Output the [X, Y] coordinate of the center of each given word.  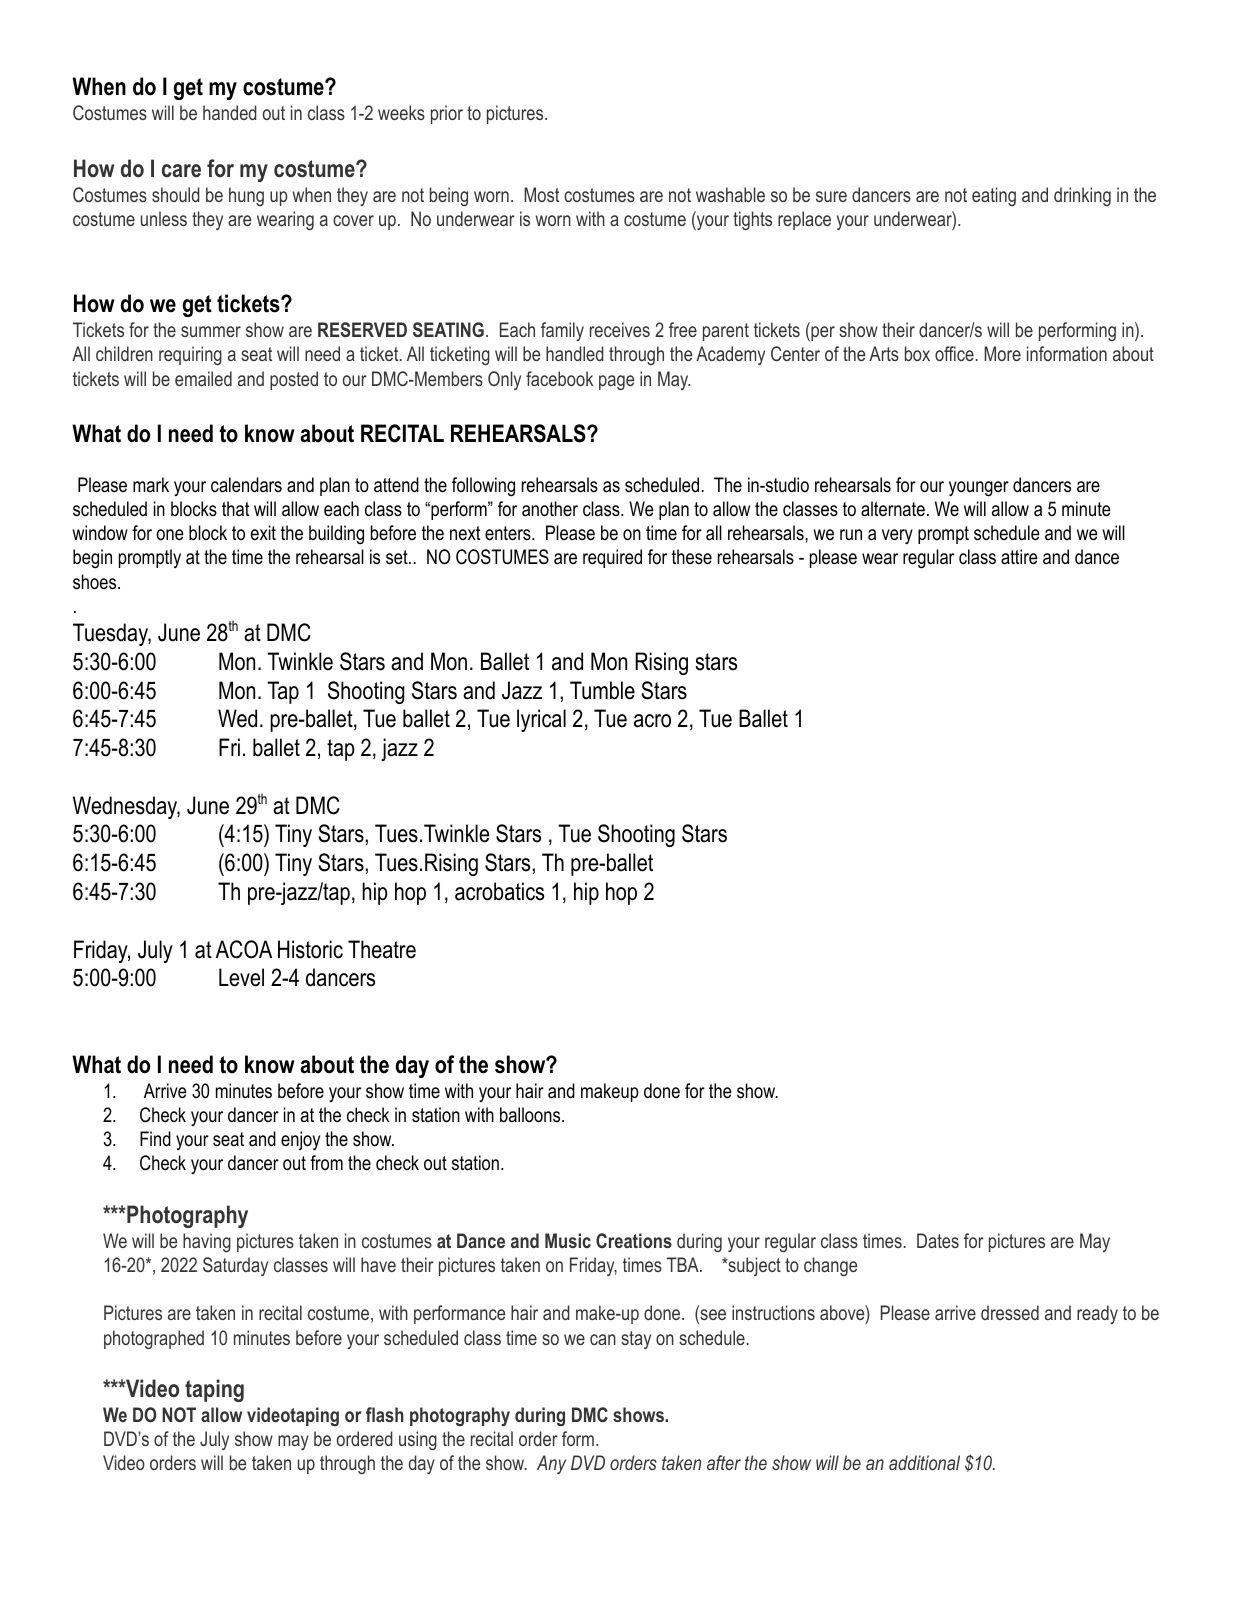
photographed [154, 1339]
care [181, 171]
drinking [1082, 196]
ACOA [244, 949]
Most [541, 194]
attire [1019, 557]
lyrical [541, 720]
